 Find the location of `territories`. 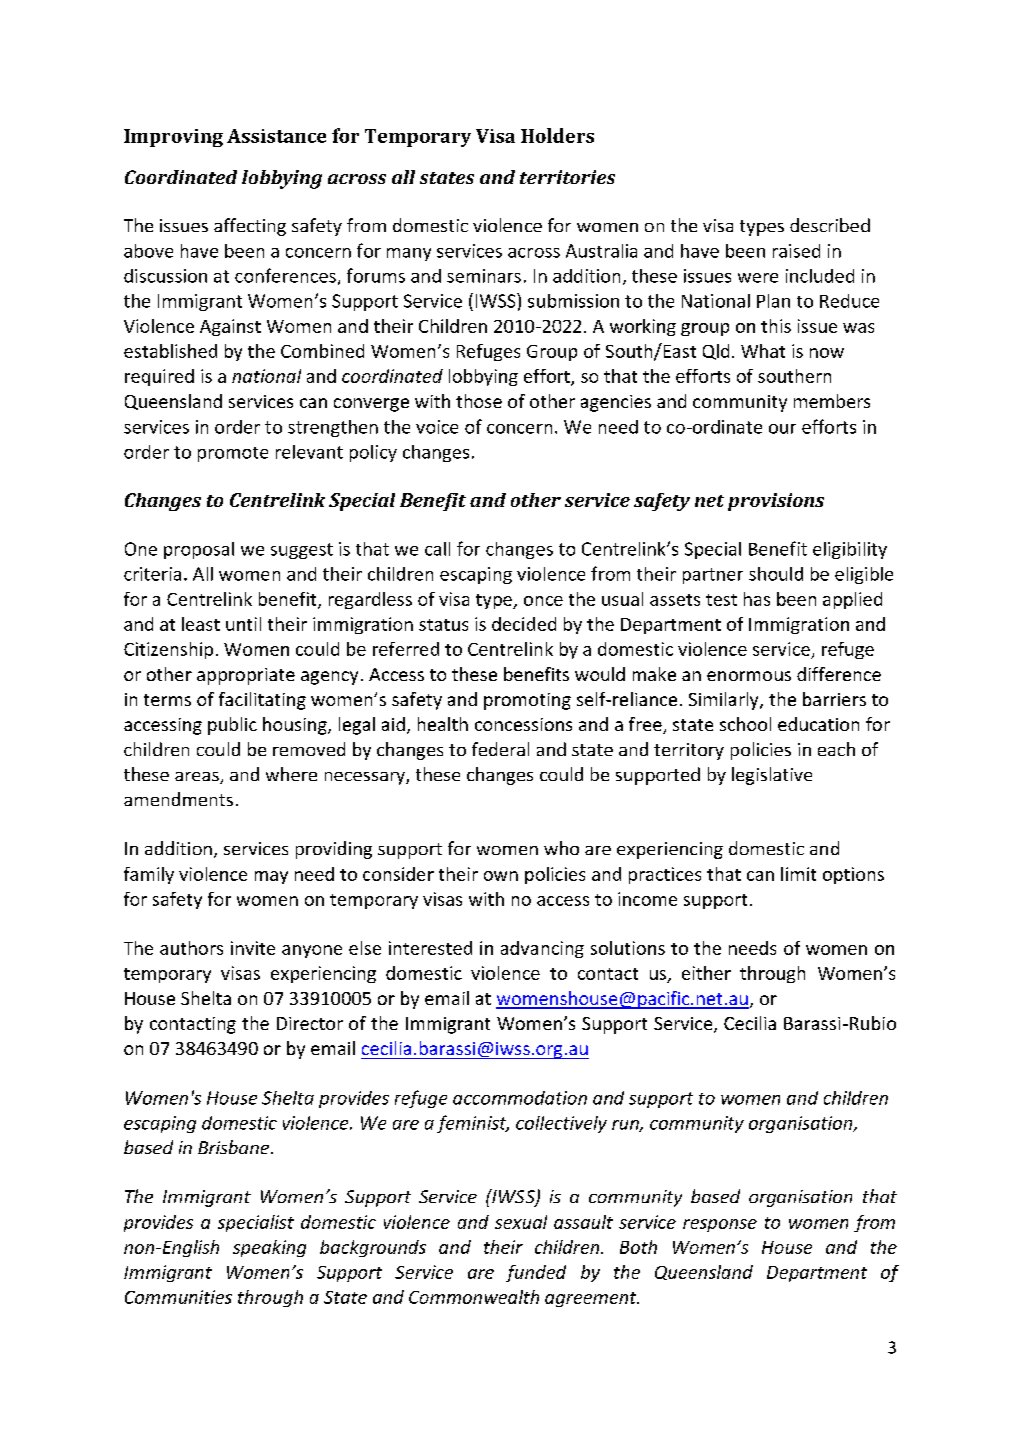

territories is located at coordinates (567, 177).
